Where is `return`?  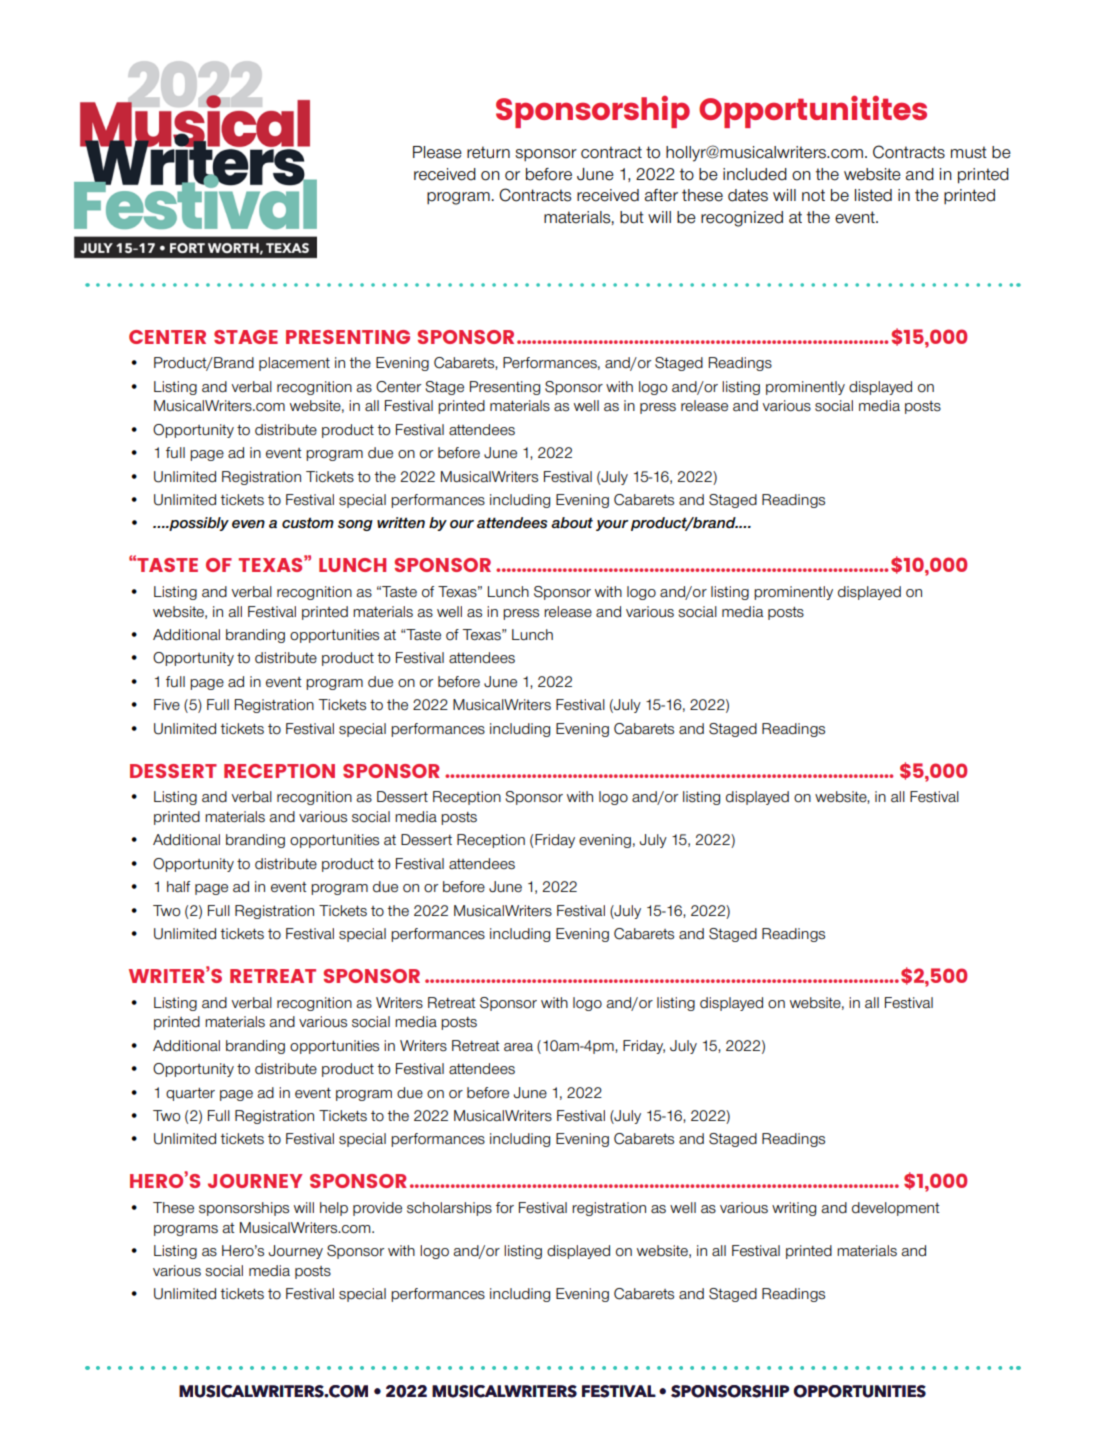 return is located at coordinates (488, 152).
